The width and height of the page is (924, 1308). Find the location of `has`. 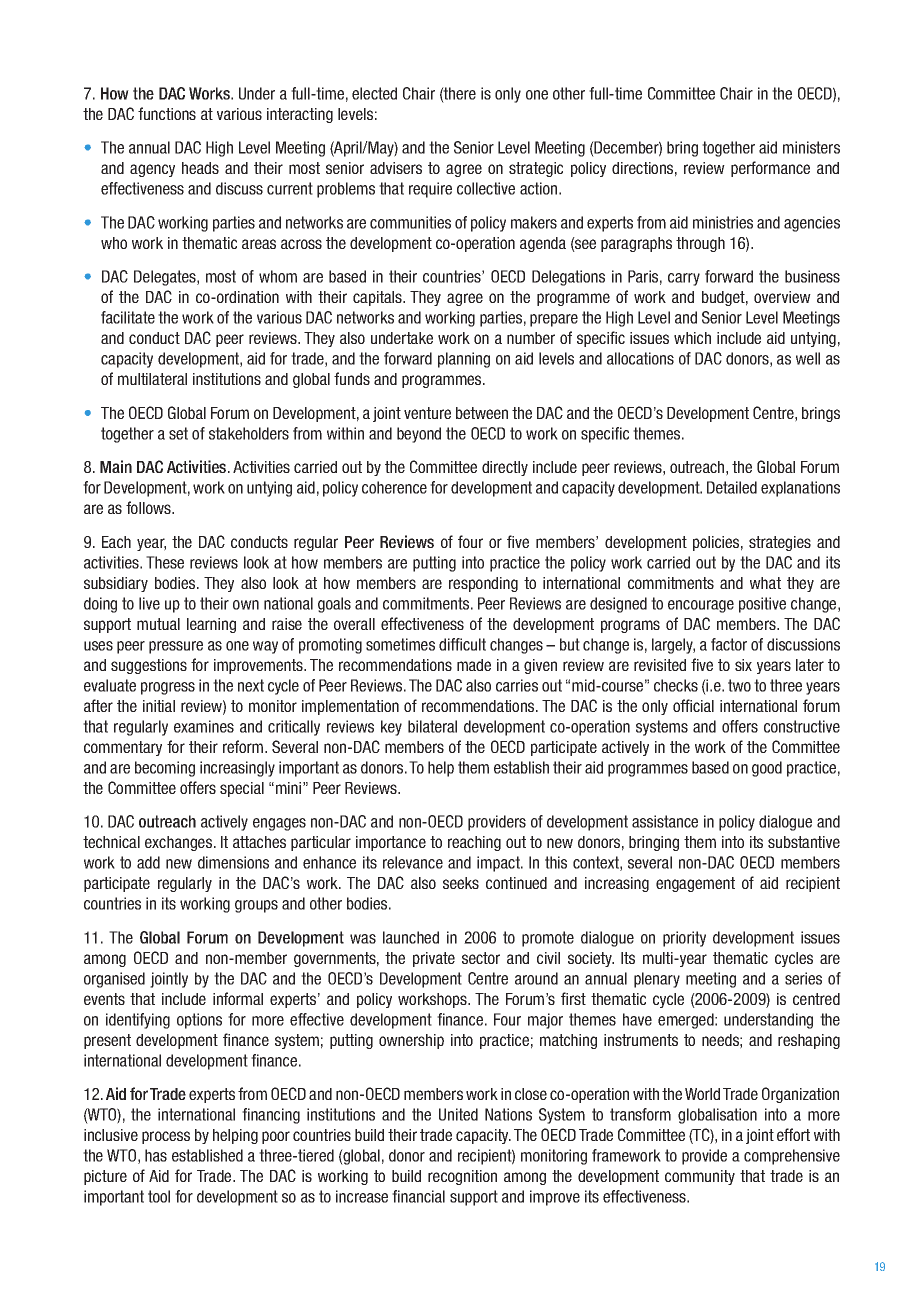

has is located at coordinates (156, 1155).
